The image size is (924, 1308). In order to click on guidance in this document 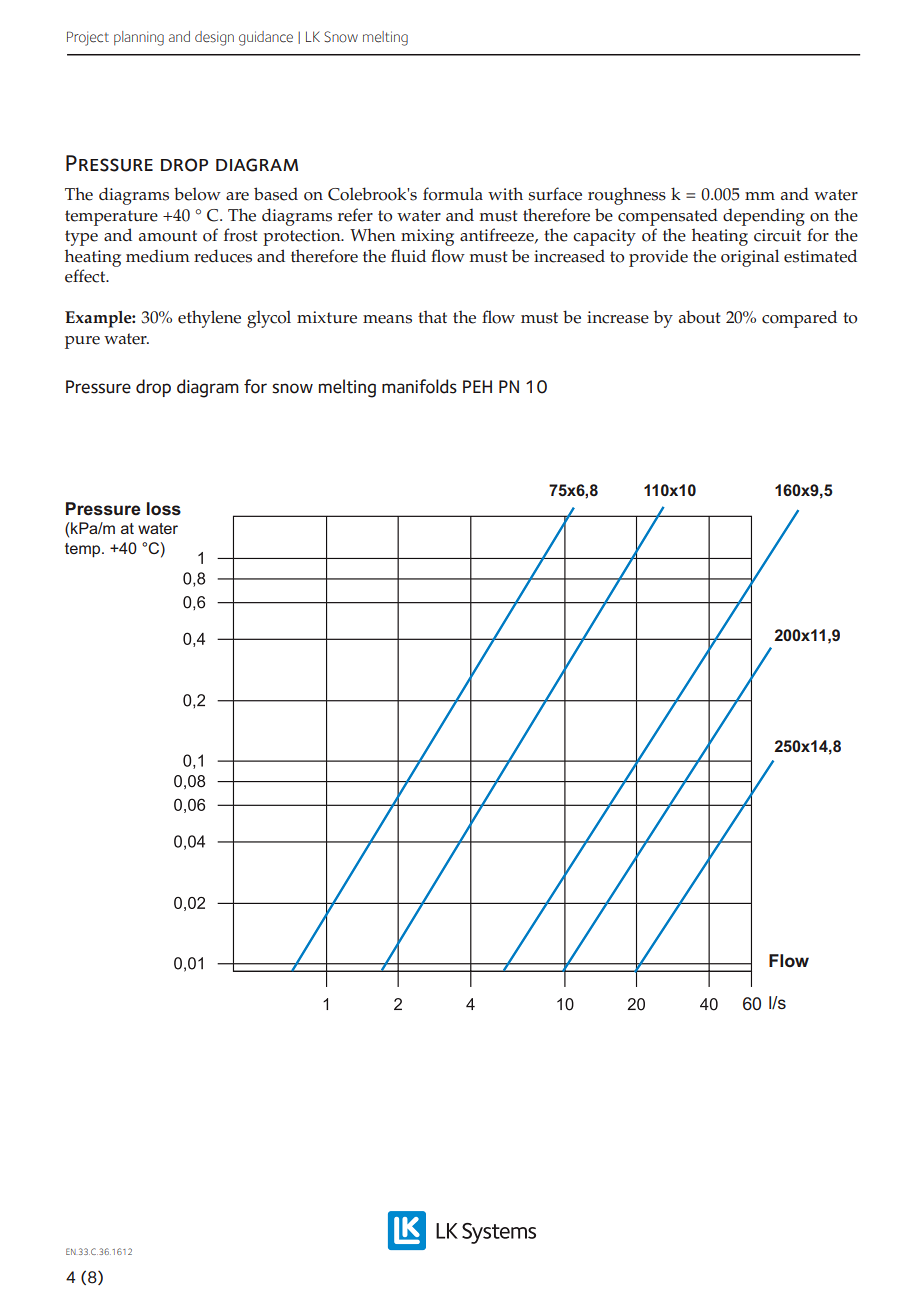, I will do `click(266, 38)`.
